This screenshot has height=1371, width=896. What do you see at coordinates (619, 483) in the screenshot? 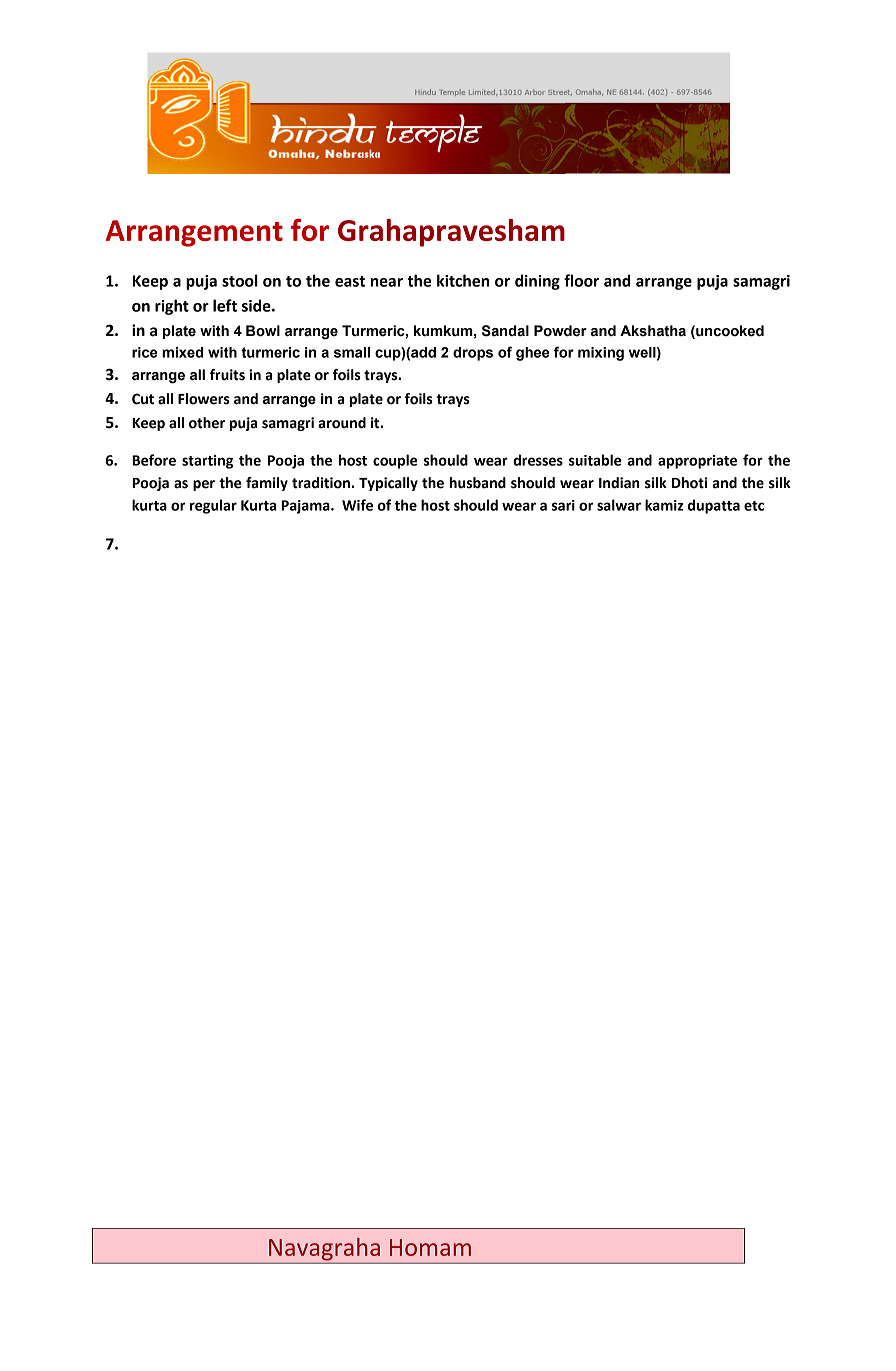
I see `Indian` at bounding box center [619, 483].
